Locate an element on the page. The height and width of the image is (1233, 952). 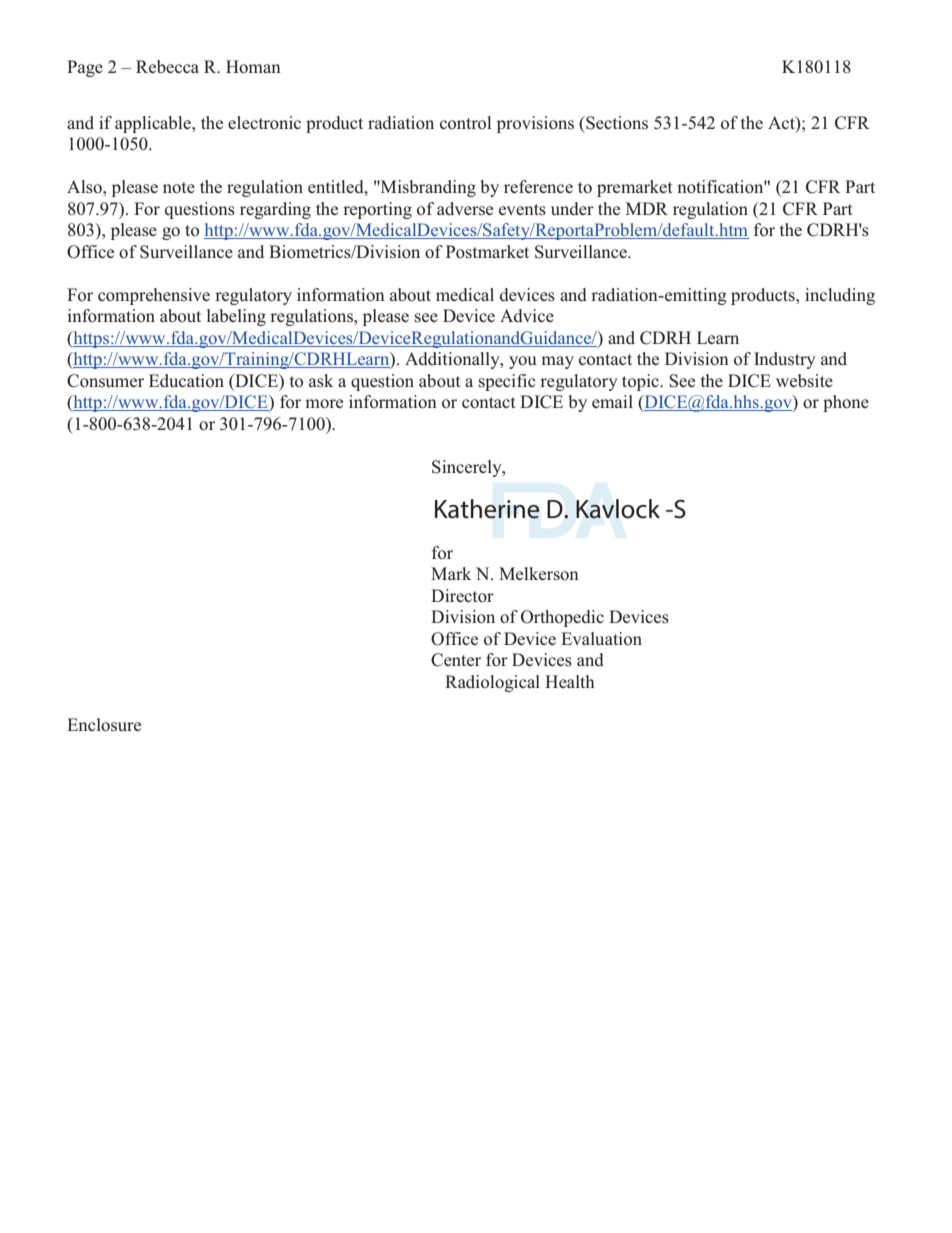
control is located at coordinates (465, 122).
